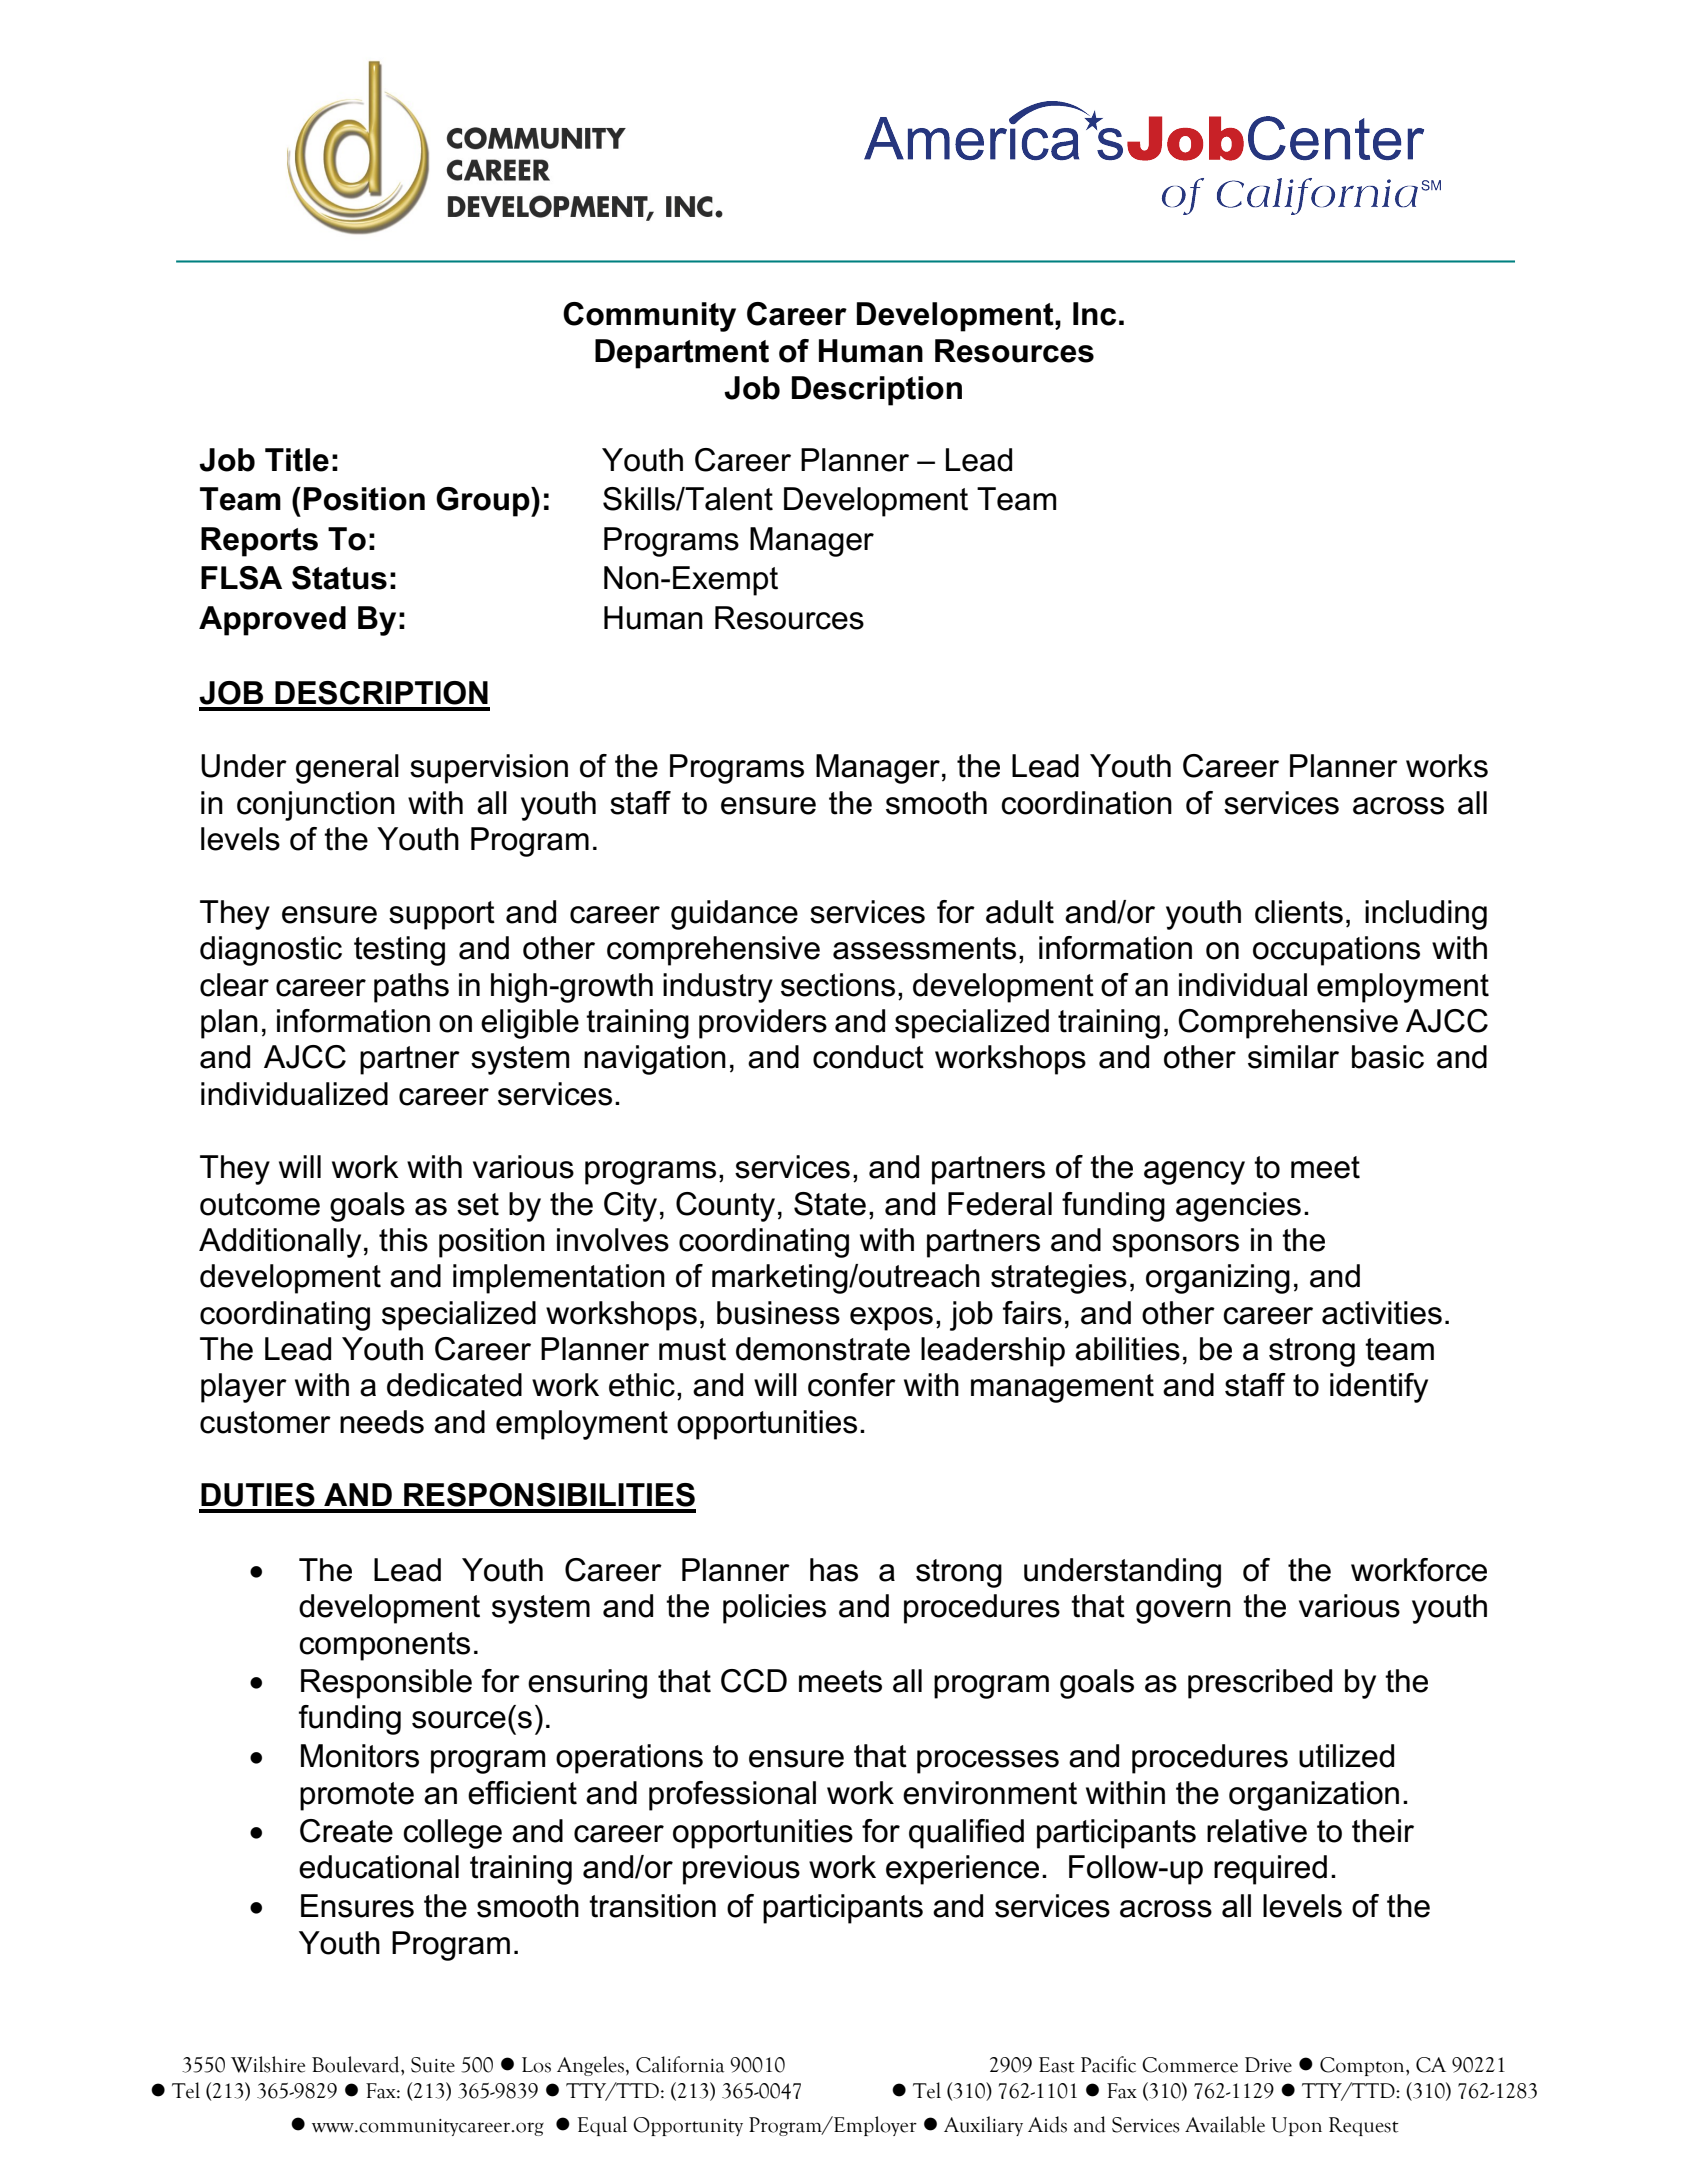 The width and height of the screenshot is (1686, 2182). What do you see at coordinates (357, 2064) in the screenshot?
I see `Boulevard` at bounding box center [357, 2064].
